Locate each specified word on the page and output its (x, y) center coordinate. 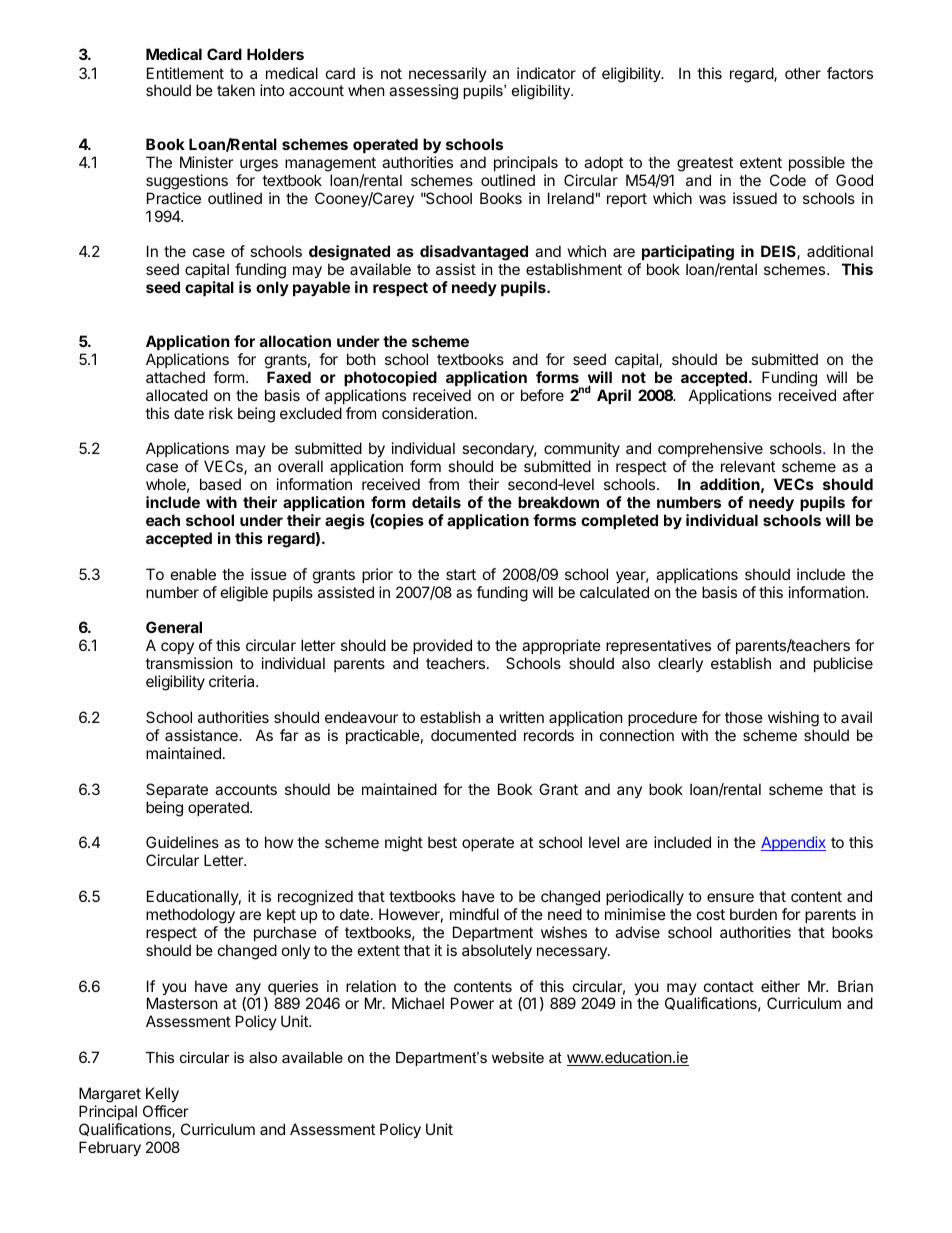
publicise (843, 664)
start (461, 574)
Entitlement (185, 73)
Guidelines (182, 842)
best (442, 842)
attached (175, 377)
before (542, 395)
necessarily (448, 76)
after (858, 395)
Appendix (793, 843)
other (803, 73)
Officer (165, 1111)
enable (193, 574)
